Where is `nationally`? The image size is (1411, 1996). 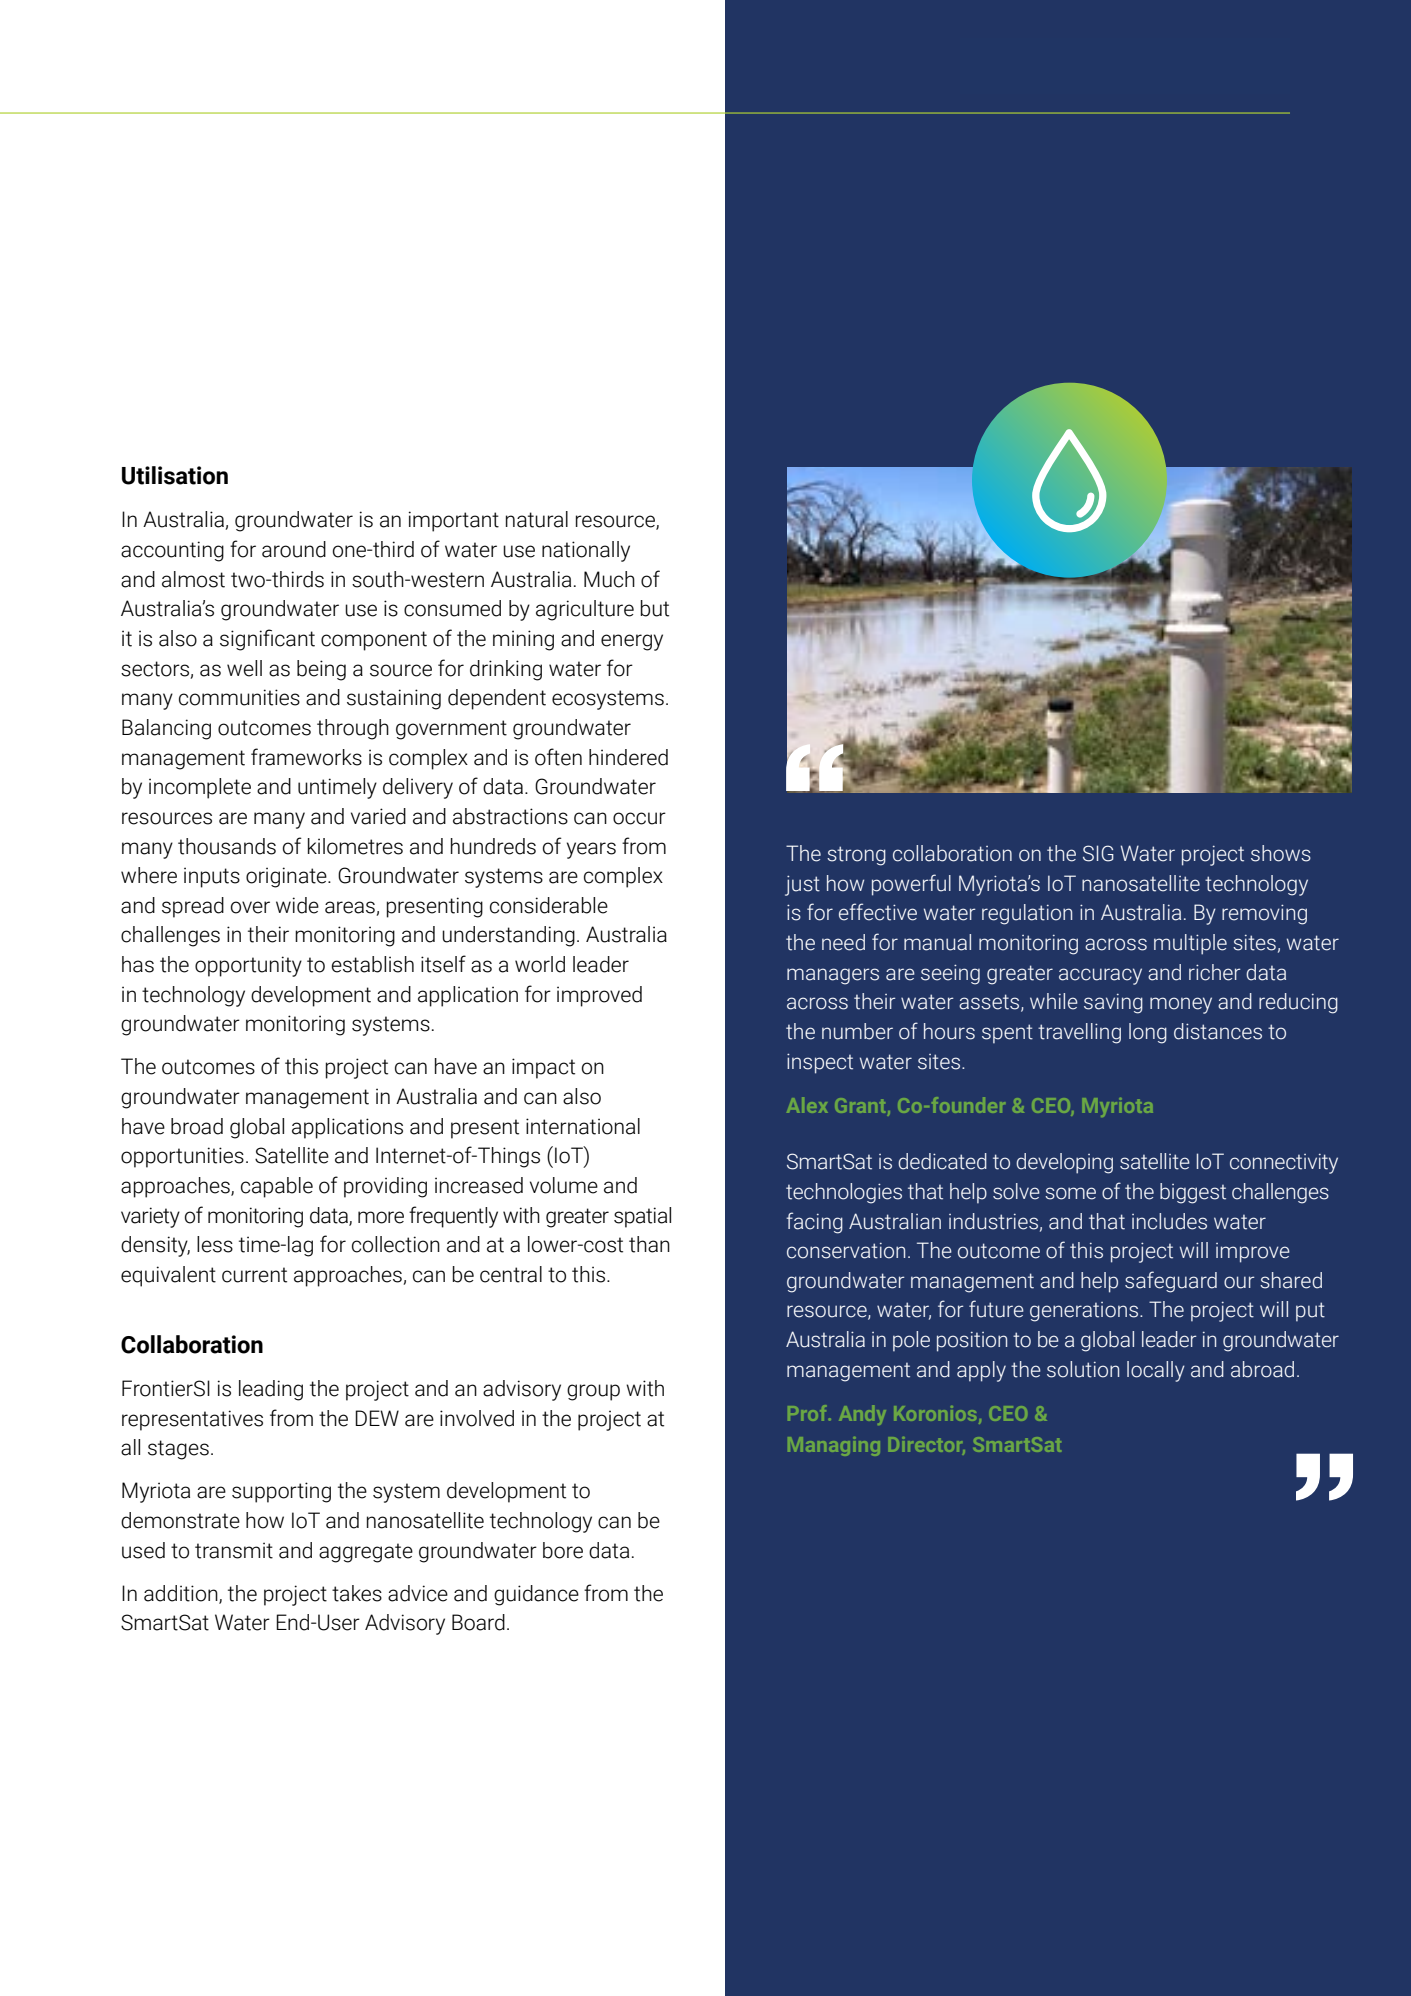
nationally is located at coordinates (586, 551).
